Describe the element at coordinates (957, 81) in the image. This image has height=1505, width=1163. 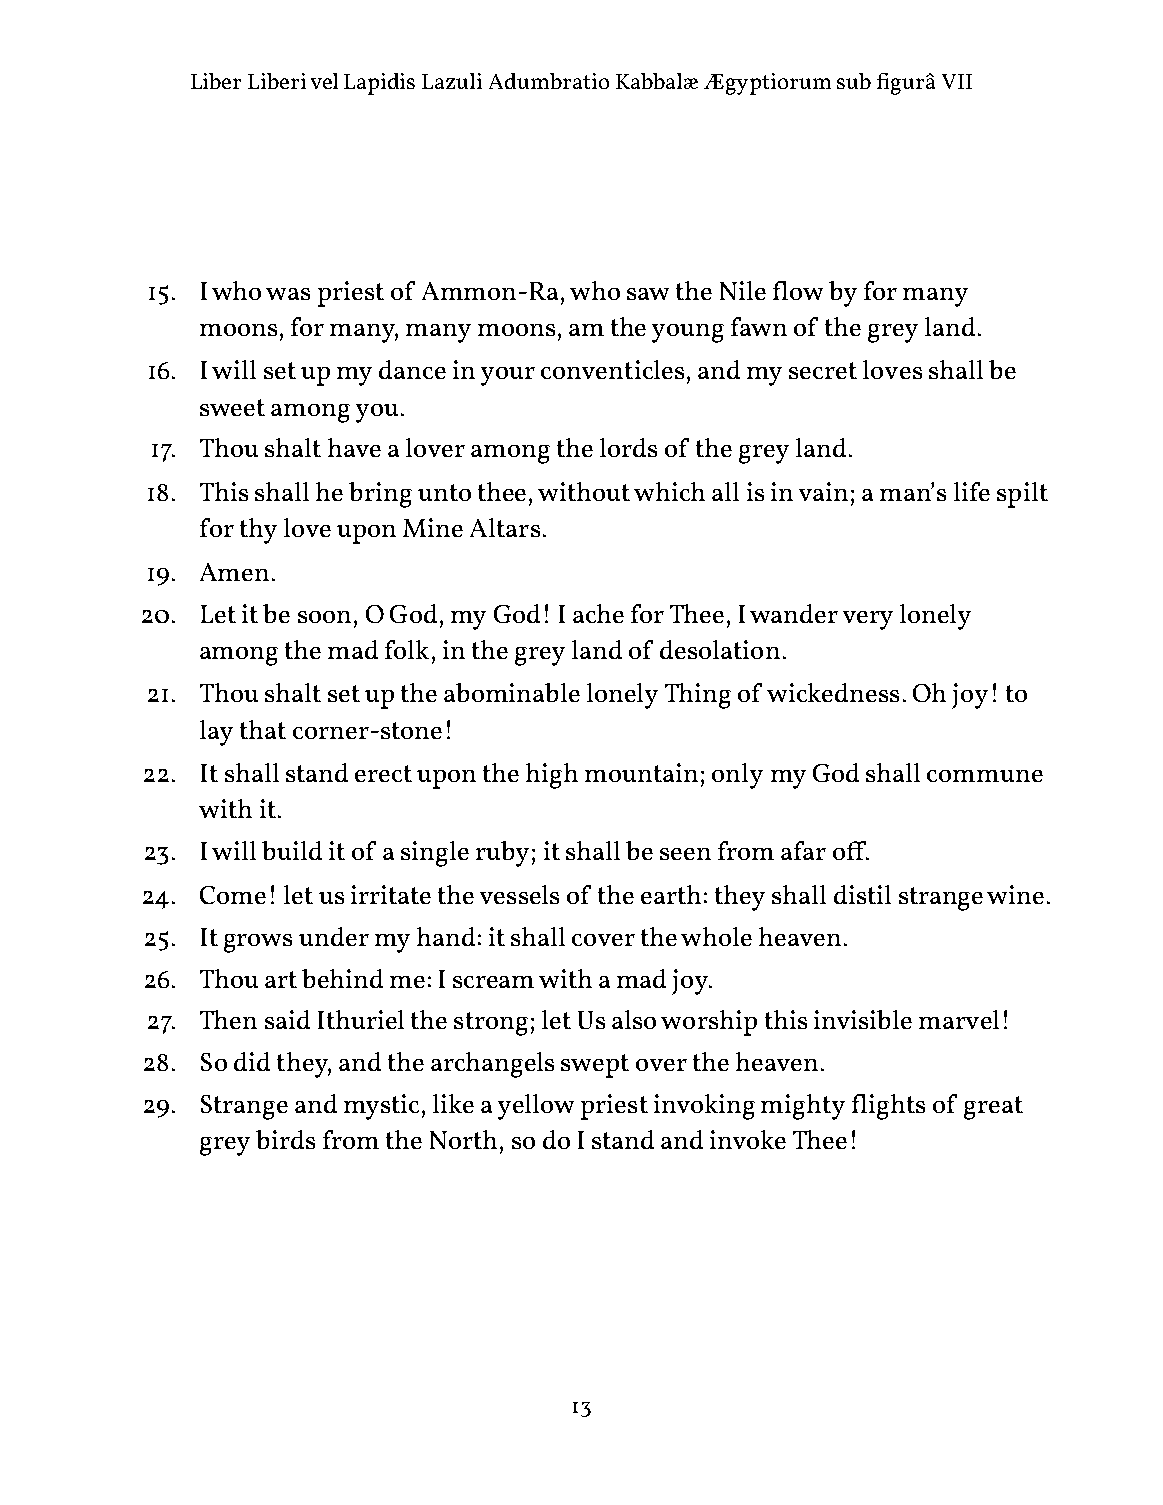
I see `VII` at that location.
